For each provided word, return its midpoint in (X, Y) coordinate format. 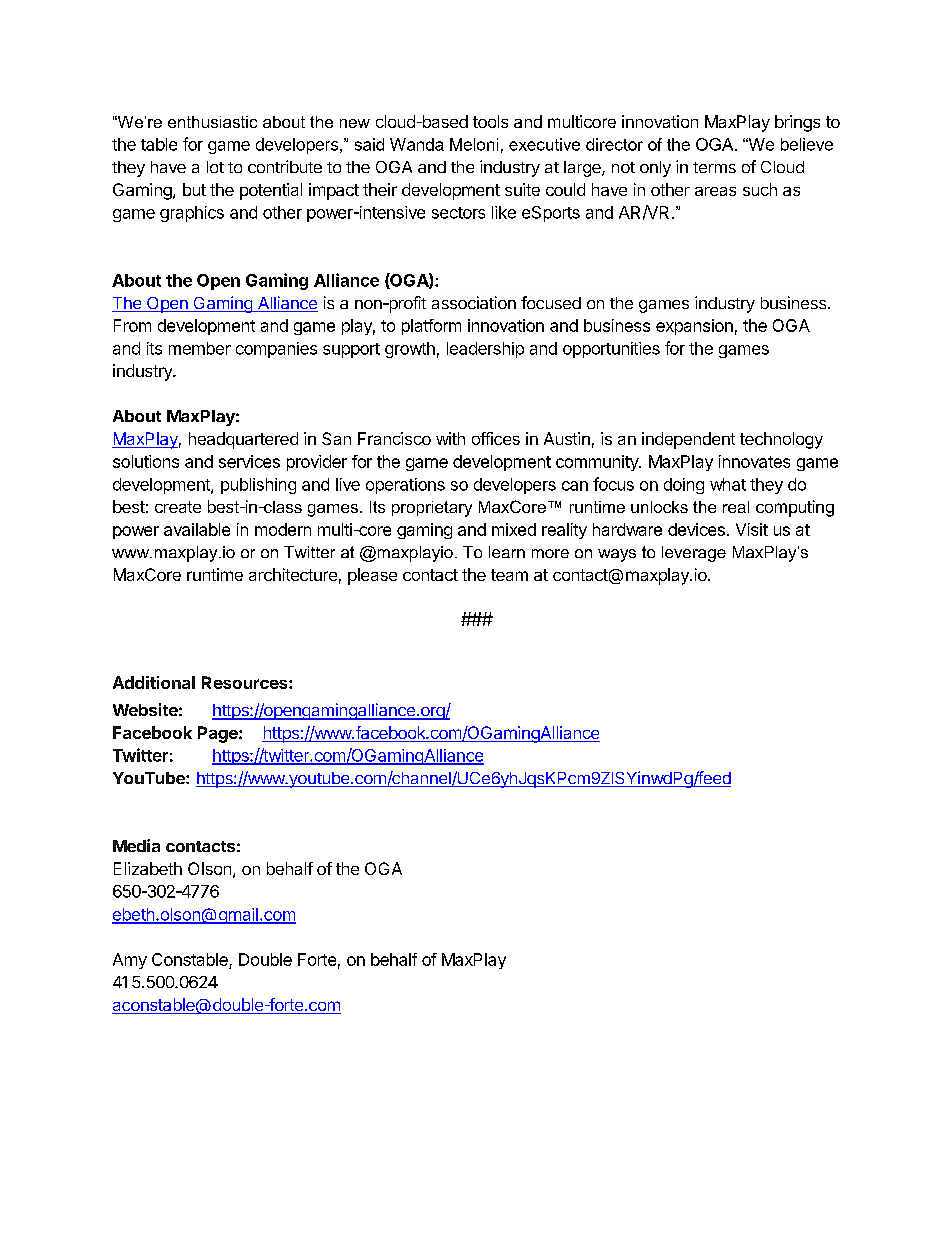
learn (507, 552)
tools (490, 121)
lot (215, 167)
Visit (752, 529)
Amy (130, 961)
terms (714, 167)
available (197, 529)
